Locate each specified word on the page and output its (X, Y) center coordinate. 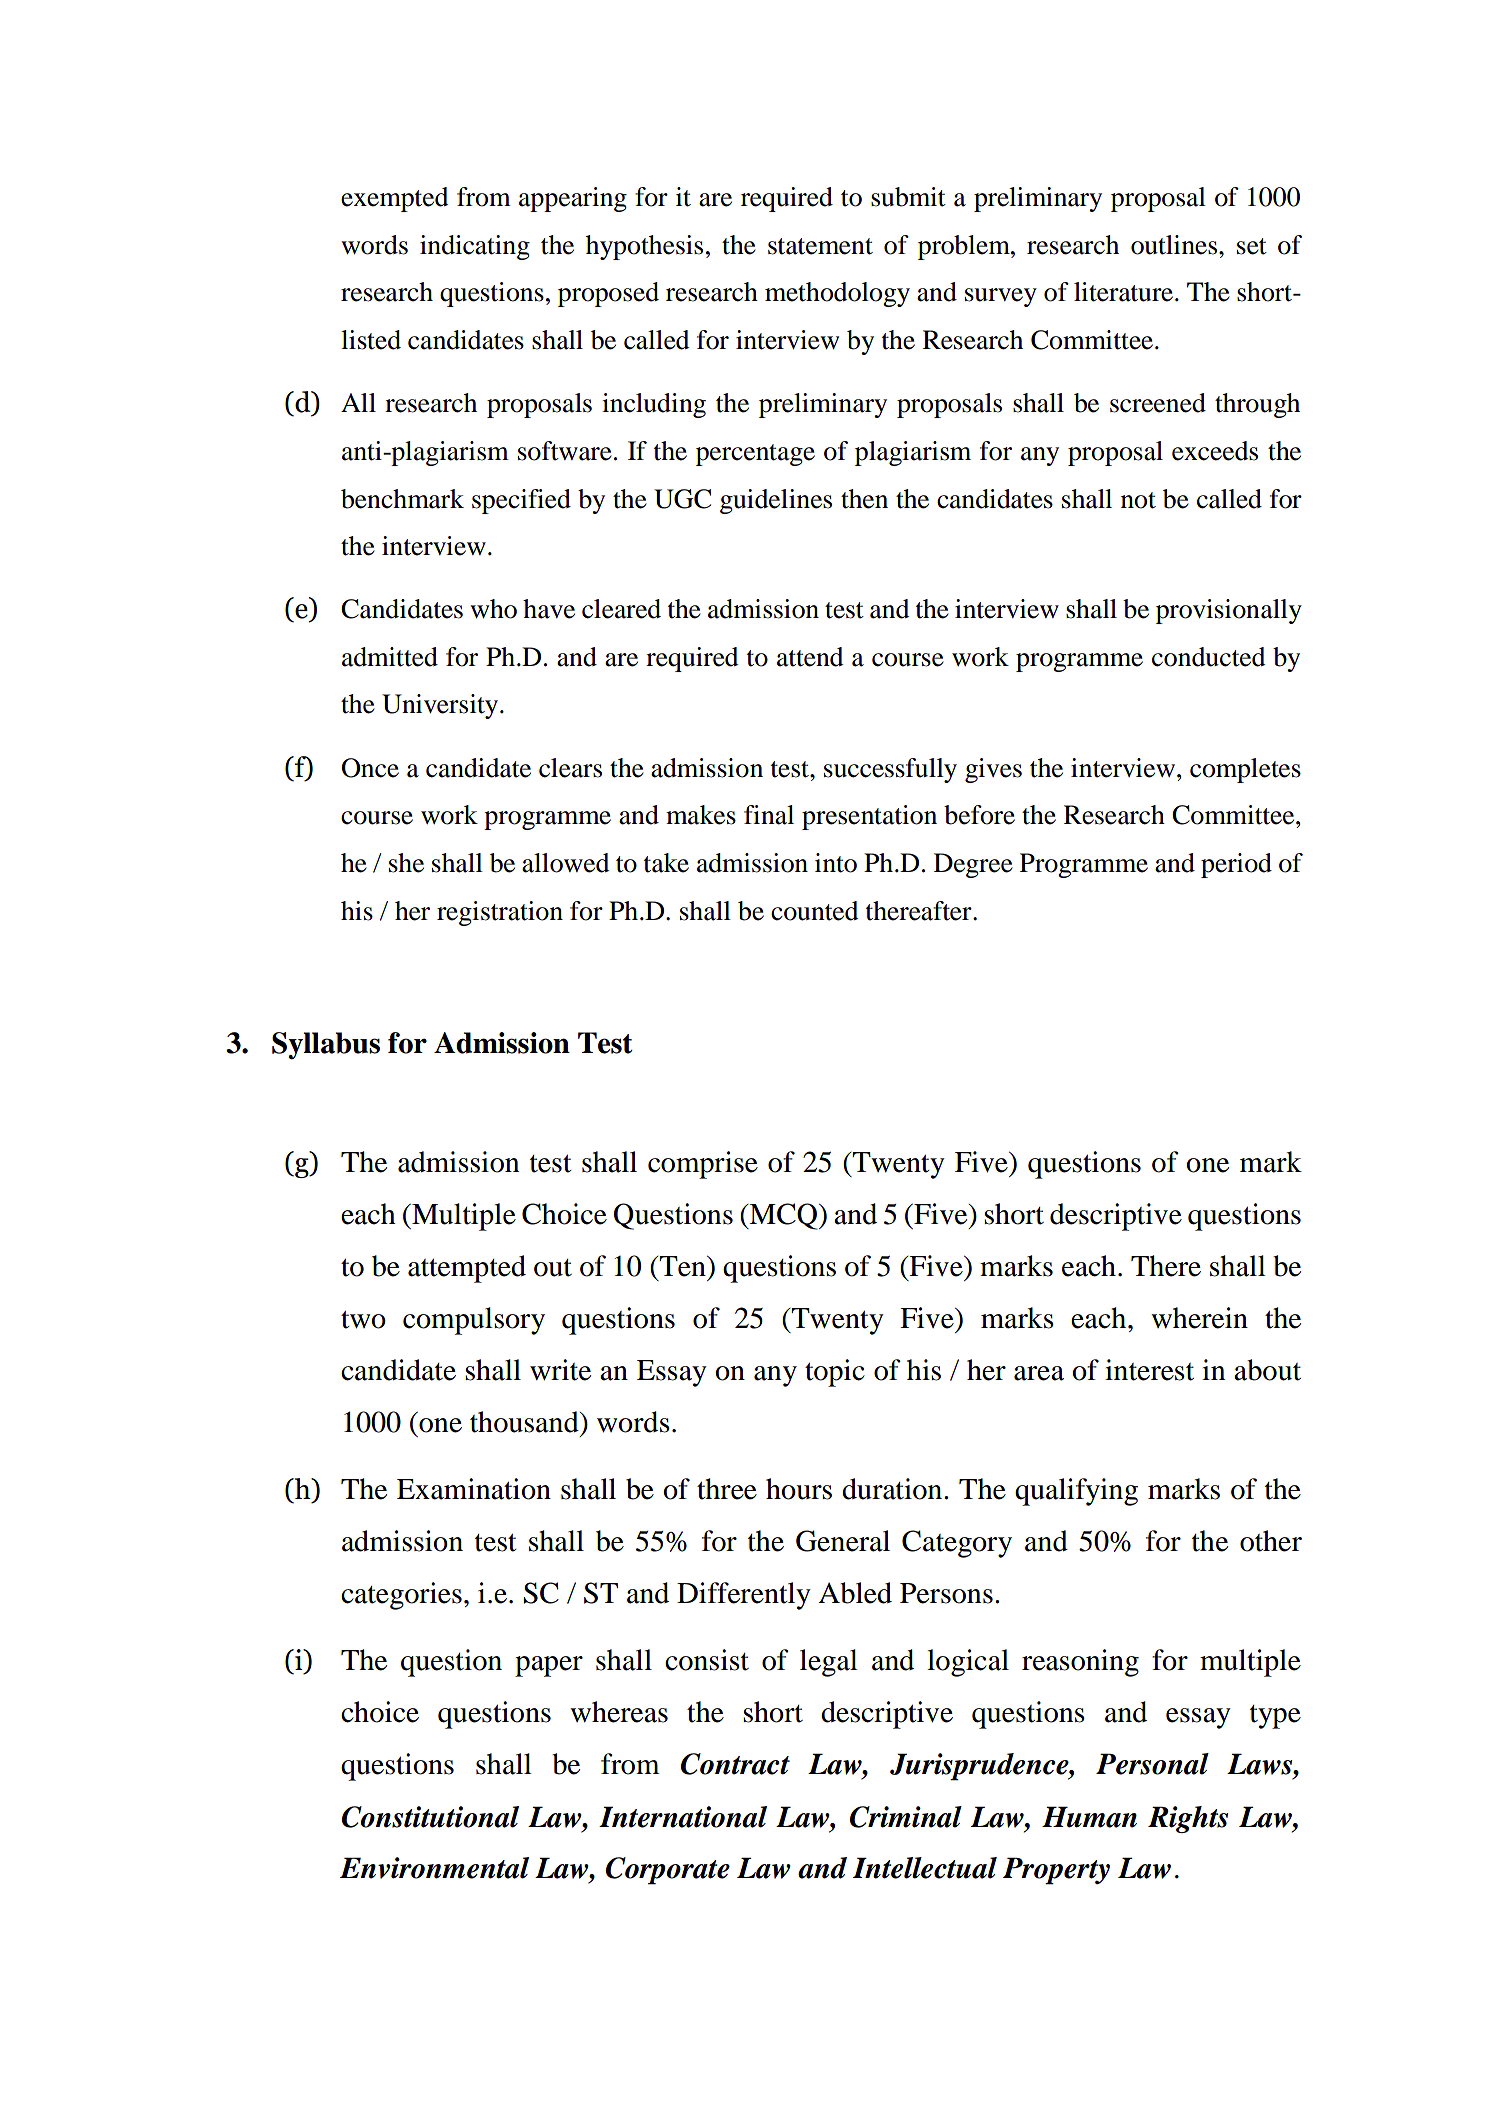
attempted (467, 1269)
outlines (1175, 245)
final (769, 815)
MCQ (783, 1216)
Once (370, 768)
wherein (1199, 1318)
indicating (475, 247)
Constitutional (430, 1817)
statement (820, 246)
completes (1245, 770)
